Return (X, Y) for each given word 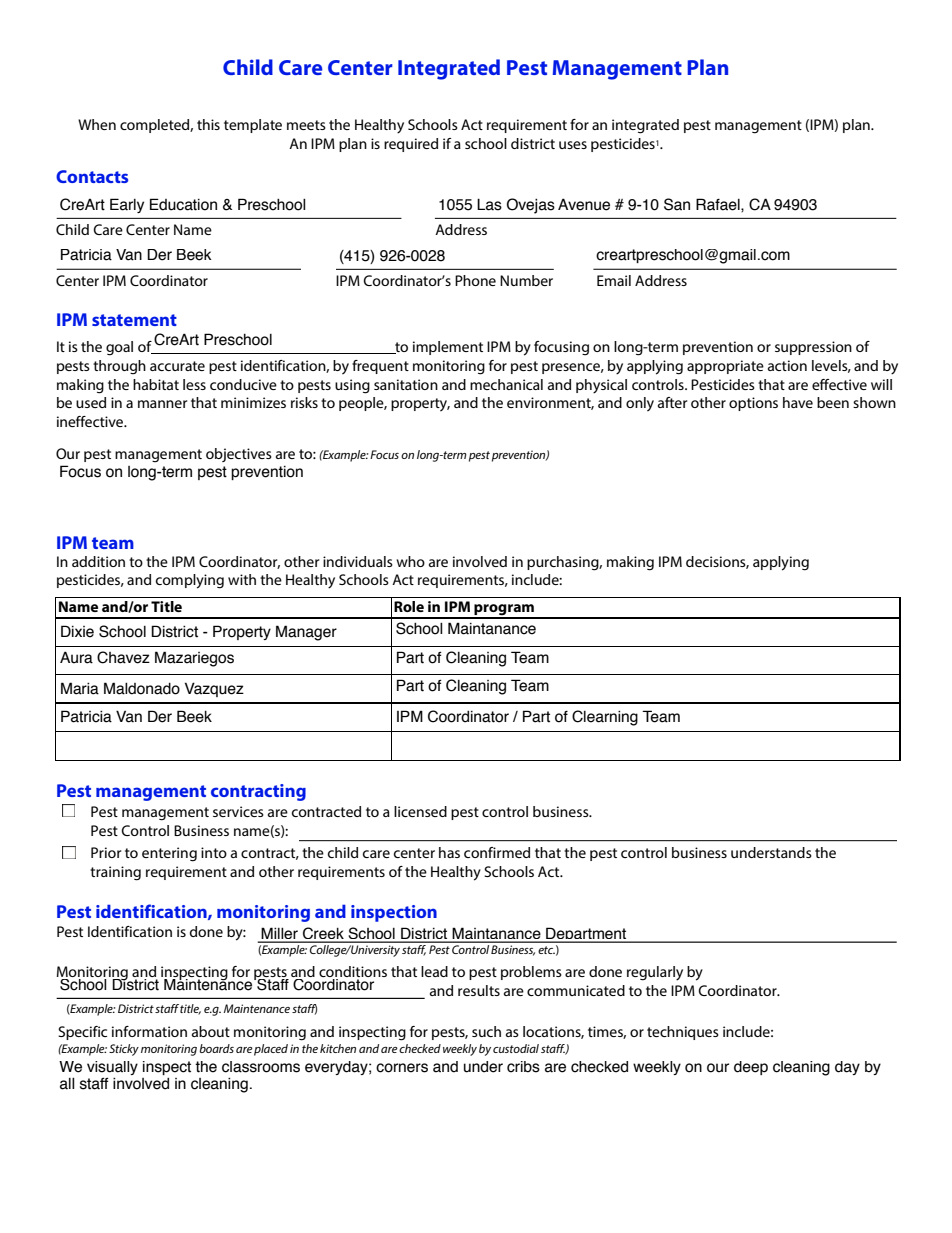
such (486, 1031)
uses (573, 145)
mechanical (506, 384)
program (504, 611)
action (787, 365)
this (208, 124)
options (753, 404)
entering (169, 854)
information (149, 1031)
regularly (655, 973)
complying (190, 581)
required (411, 145)
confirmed (497, 852)
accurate (177, 366)
